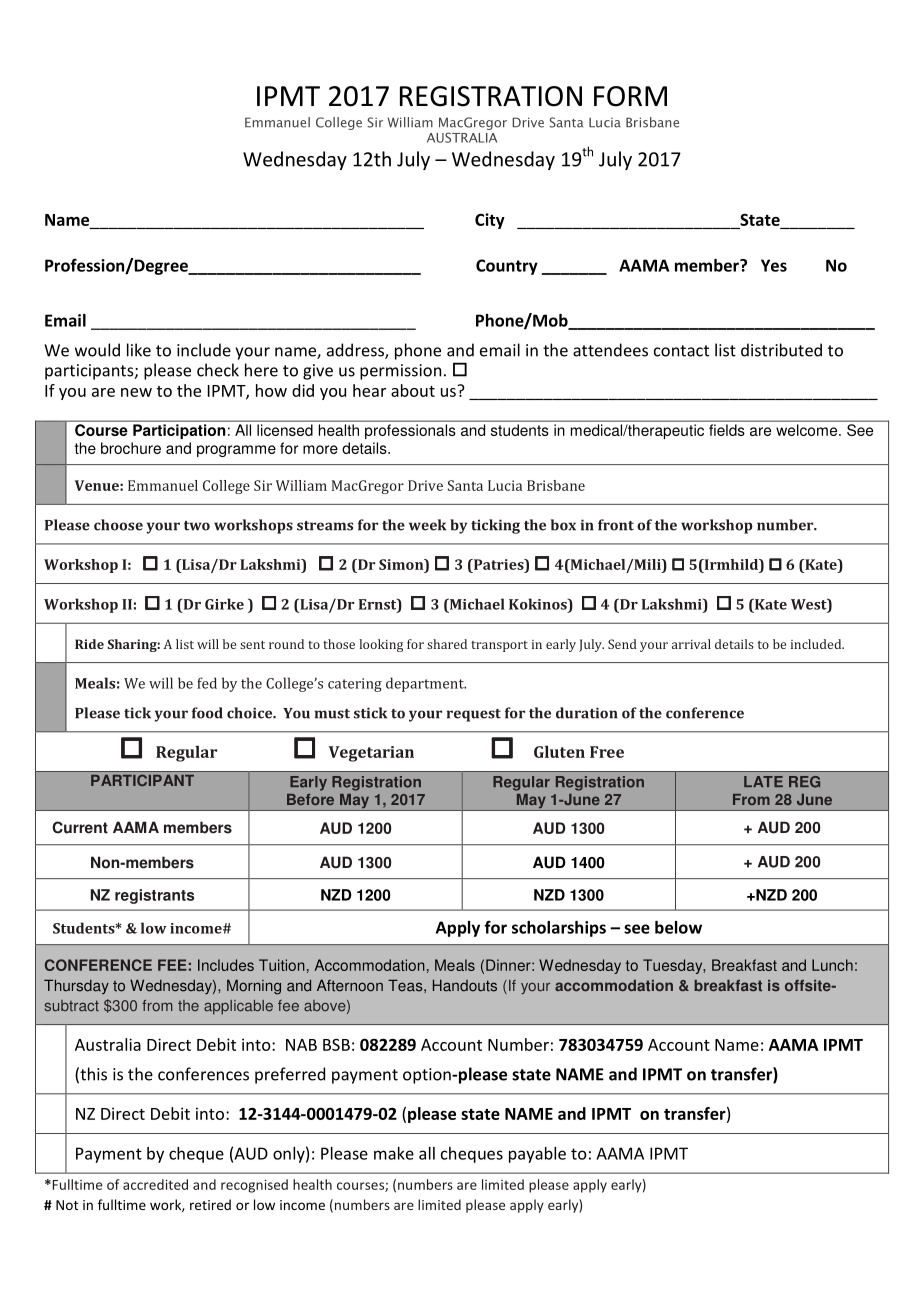 This page has width=924, height=1308. What do you see at coordinates (465, 985) in the page?
I see `Handouts` at bounding box center [465, 985].
